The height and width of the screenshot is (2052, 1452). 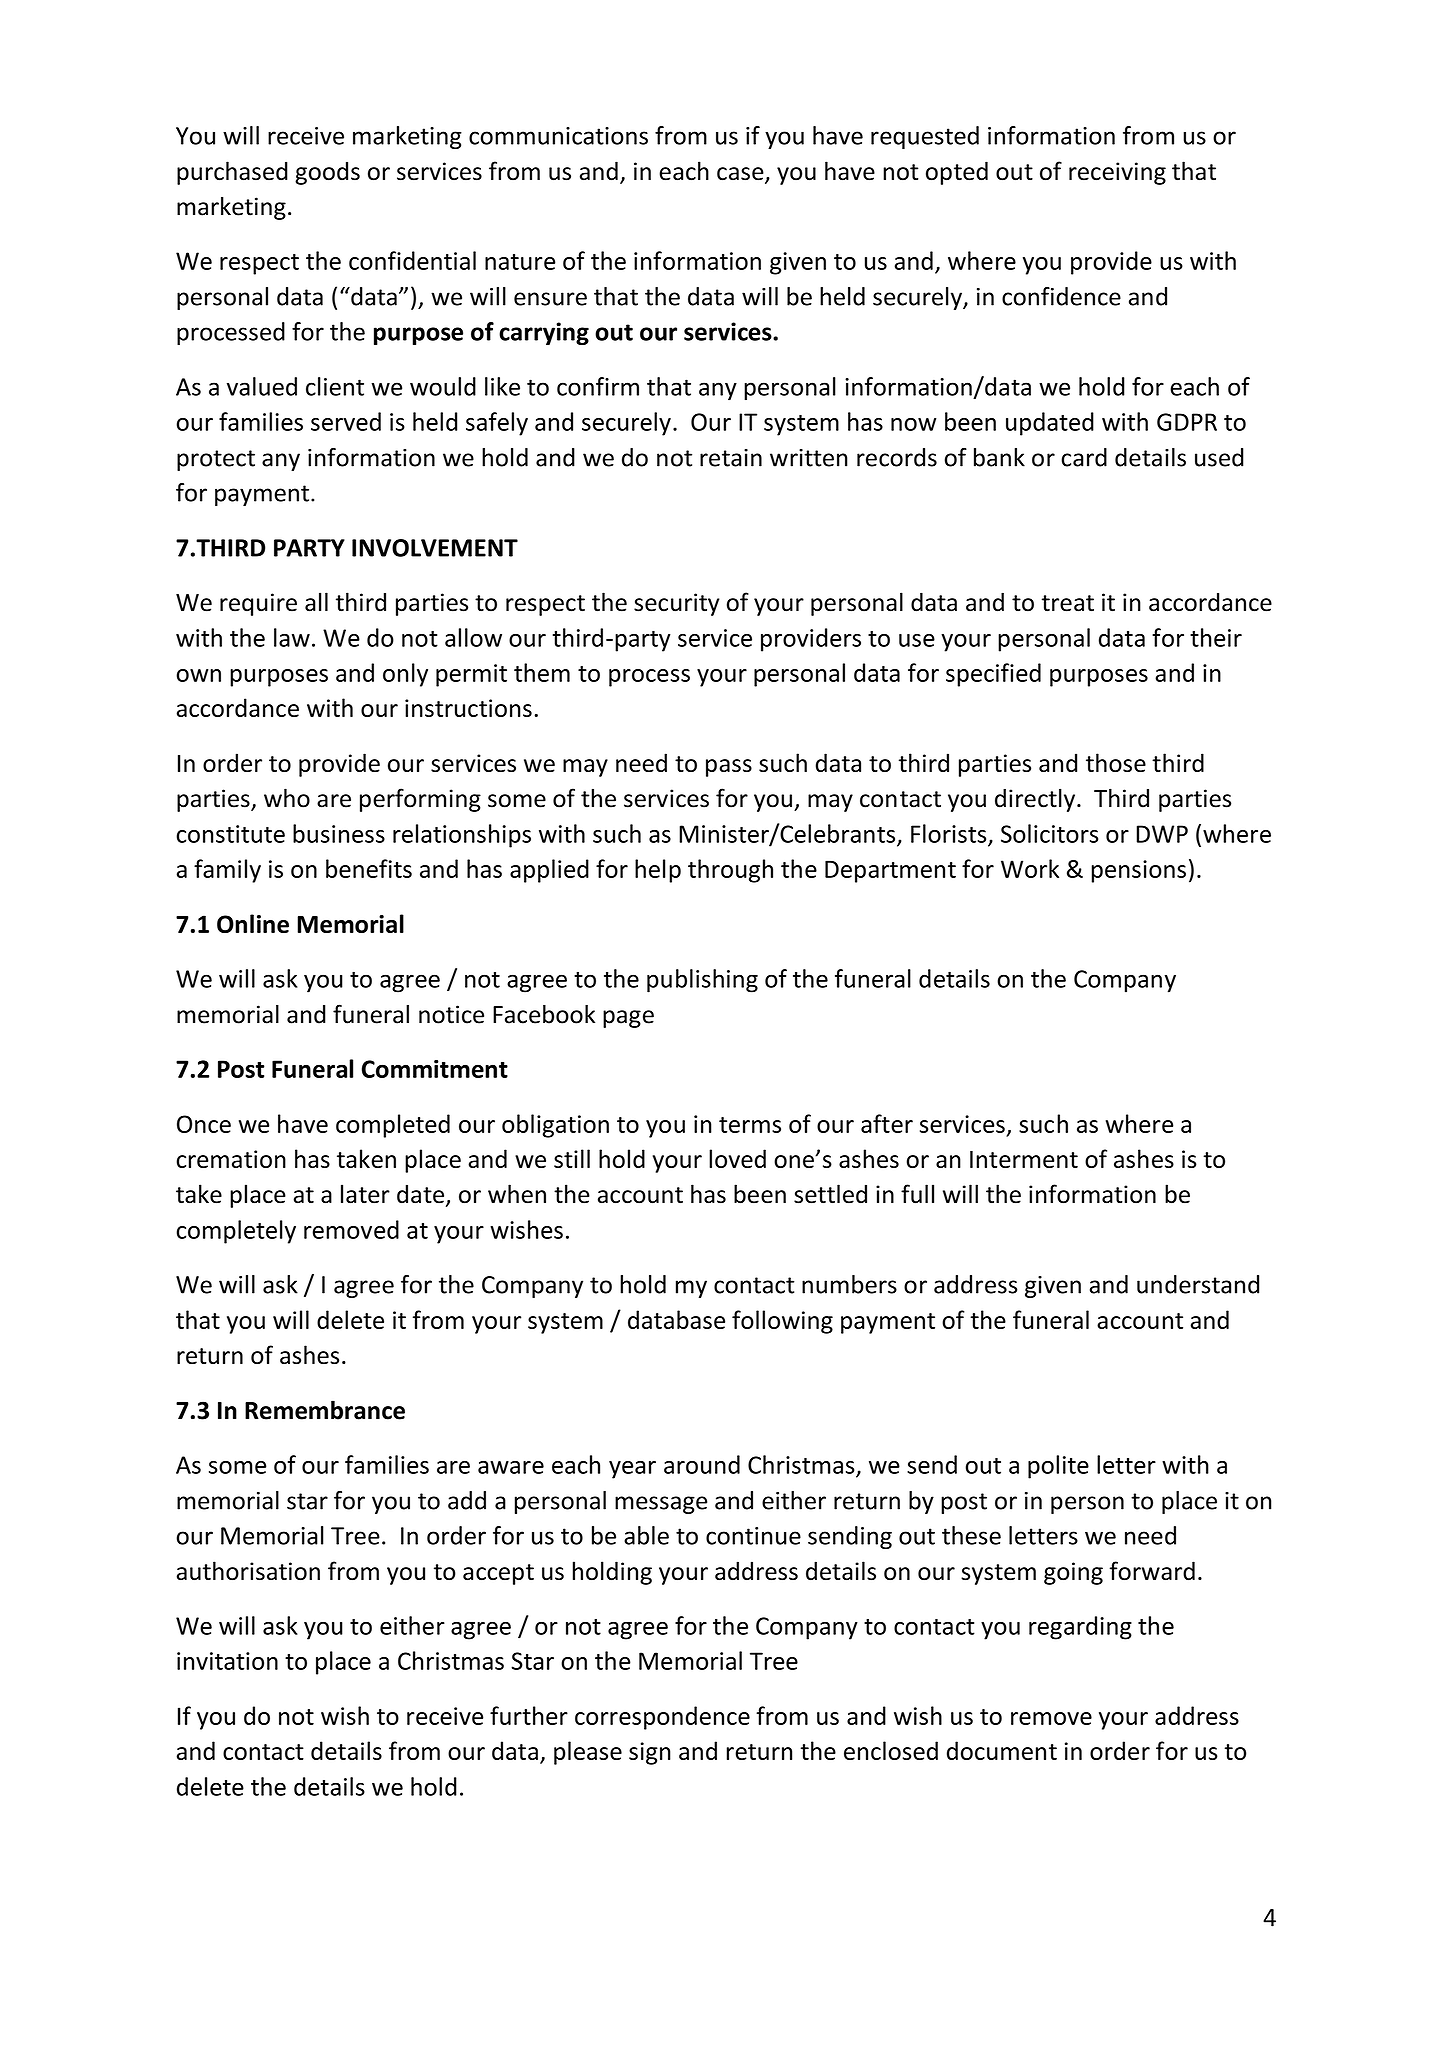 What do you see at coordinates (325, 1410) in the screenshot?
I see `Remembrance` at bounding box center [325, 1410].
